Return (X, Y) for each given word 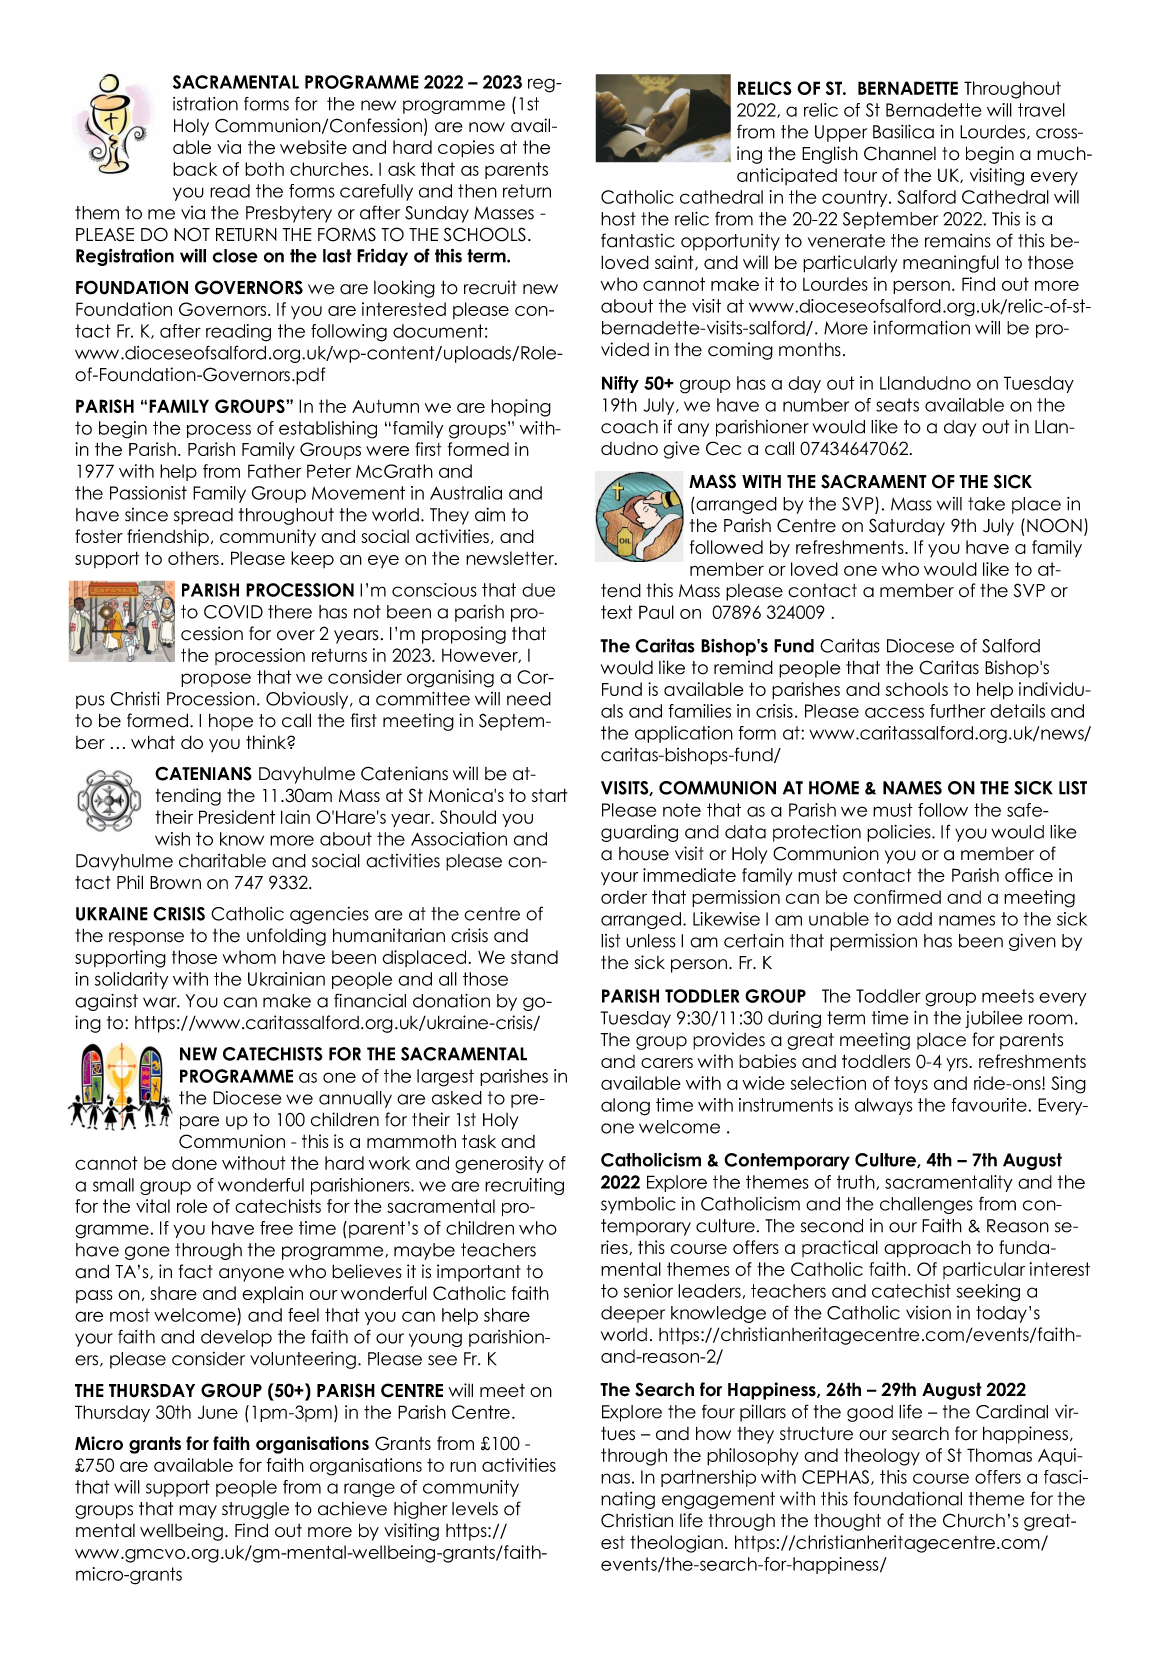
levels (475, 1509)
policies (900, 833)
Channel (900, 153)
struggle (255, 1510)
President (237, 817)
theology (882, 1457)
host (618, 219)
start (549, 795)
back (195, 169)
